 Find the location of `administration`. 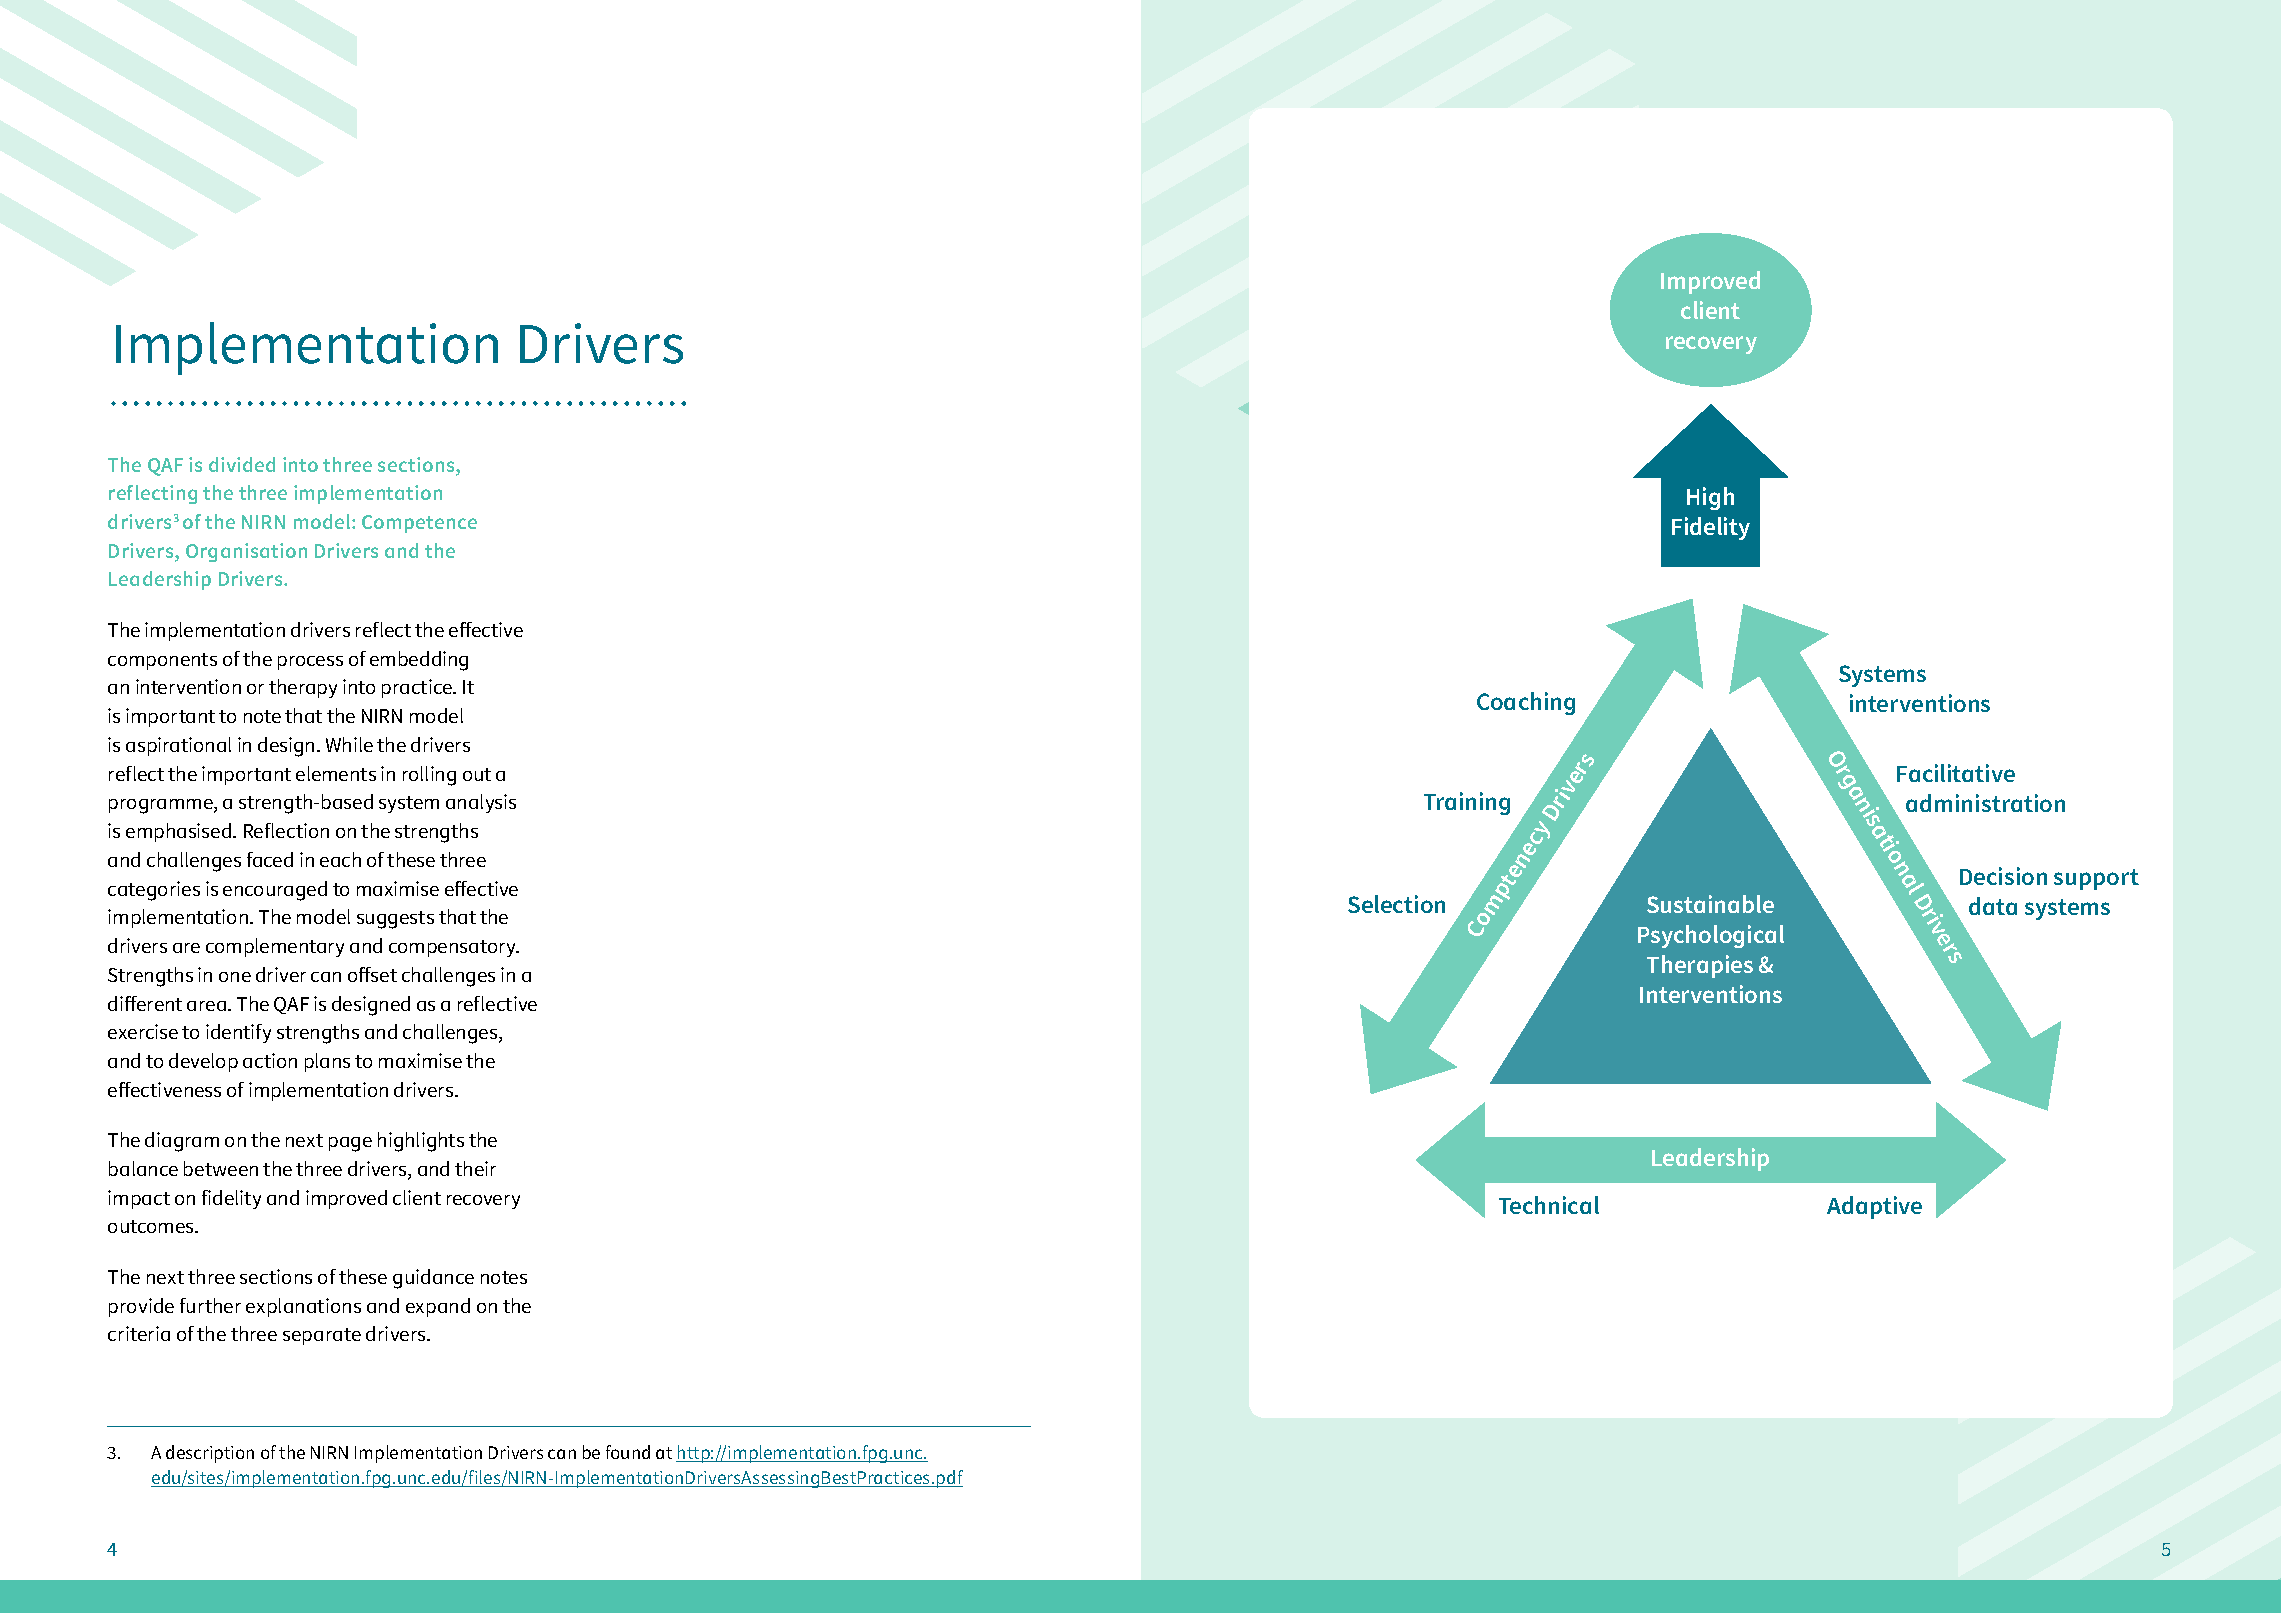

administration is located at coordinates (1985, 803).
